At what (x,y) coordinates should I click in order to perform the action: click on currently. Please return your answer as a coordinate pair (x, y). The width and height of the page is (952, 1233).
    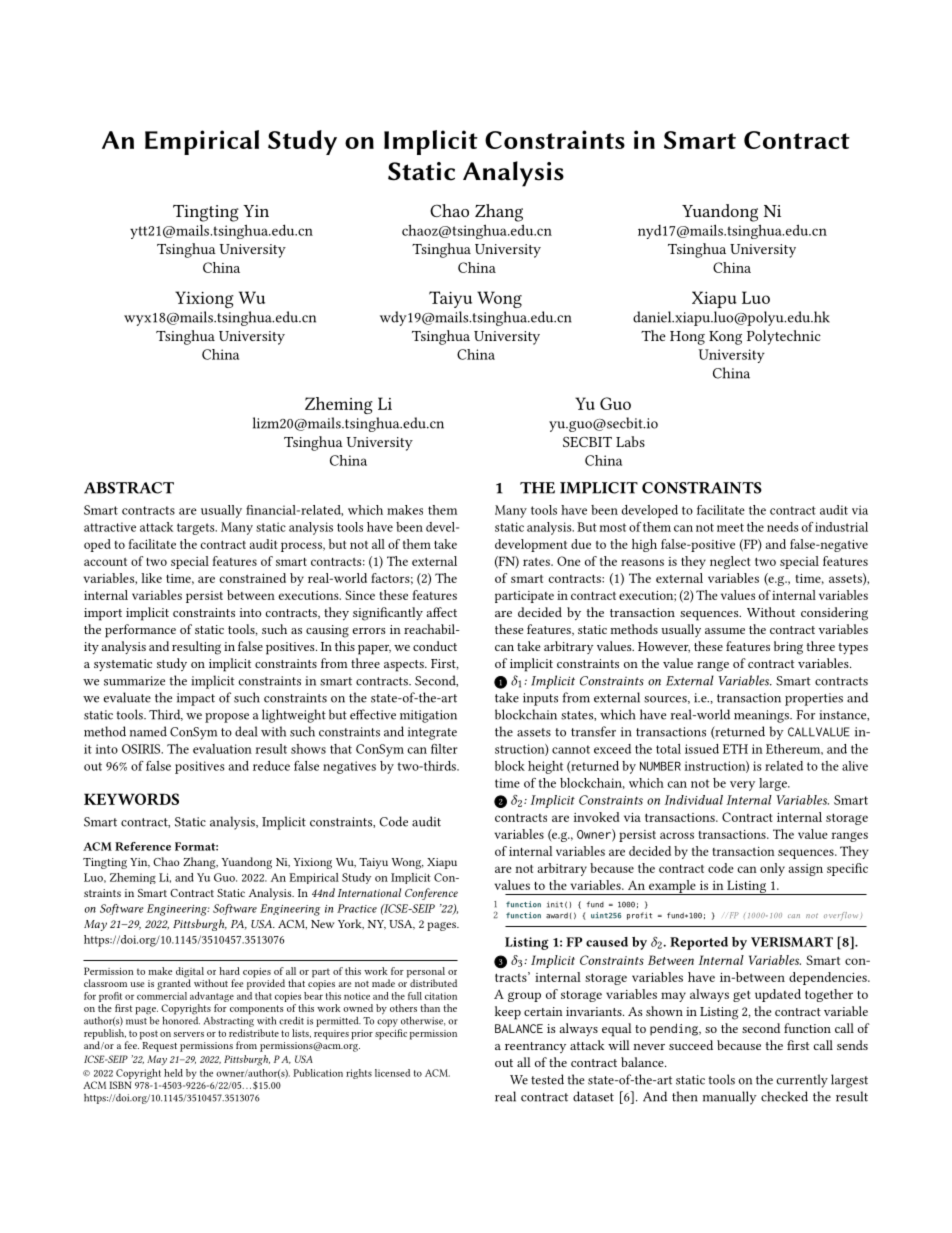
    Looking at the image, I should click on (802, 1081).
